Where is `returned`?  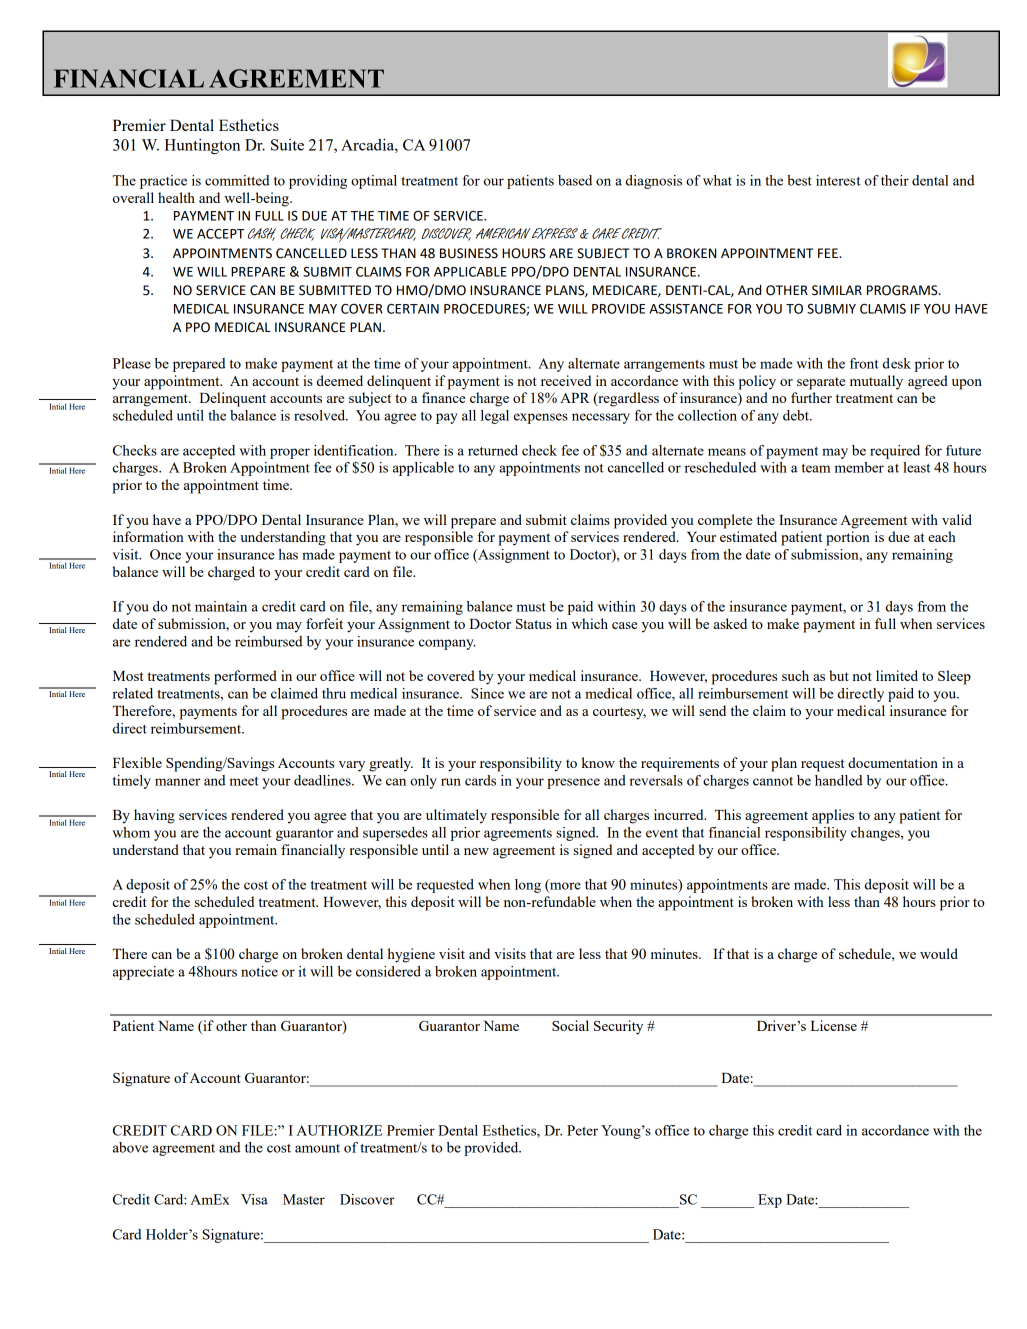
returned is located at coordinates (493, 450).
